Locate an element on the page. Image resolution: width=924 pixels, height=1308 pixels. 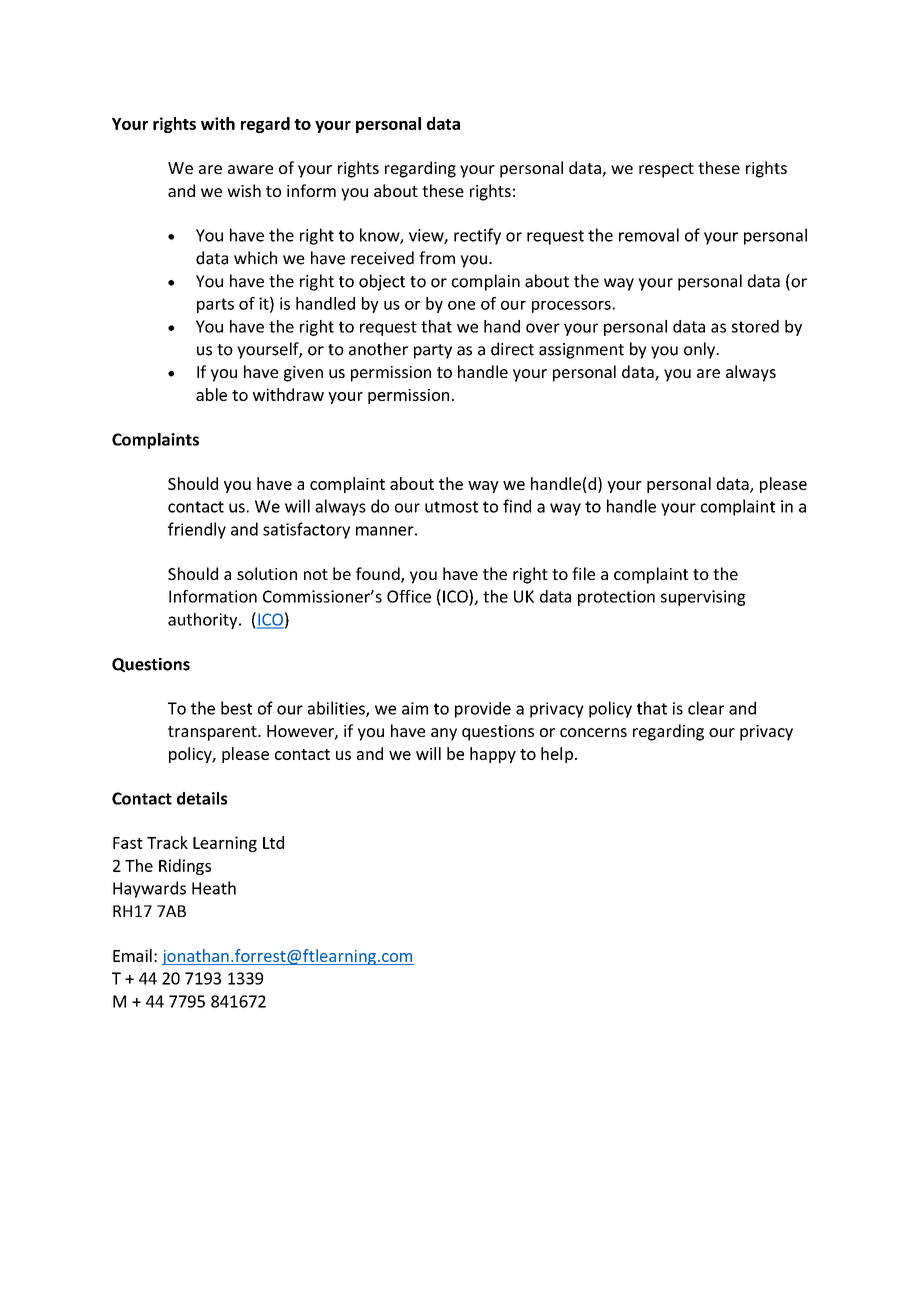
help is located at coordinates (557, 755).
